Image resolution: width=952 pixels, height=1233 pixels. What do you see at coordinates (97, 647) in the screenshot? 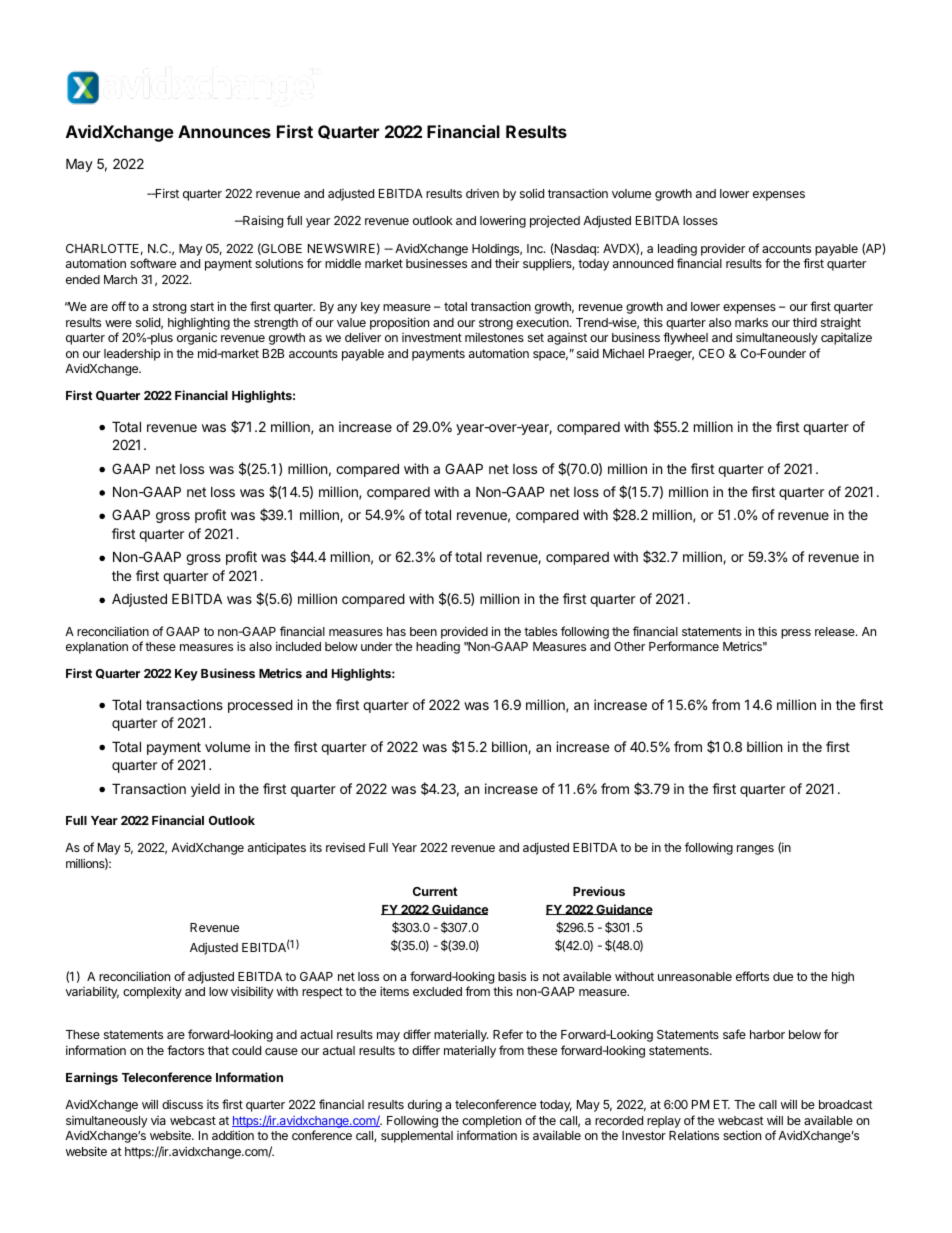
I see `explanation` at bounding box center [97, 647].
